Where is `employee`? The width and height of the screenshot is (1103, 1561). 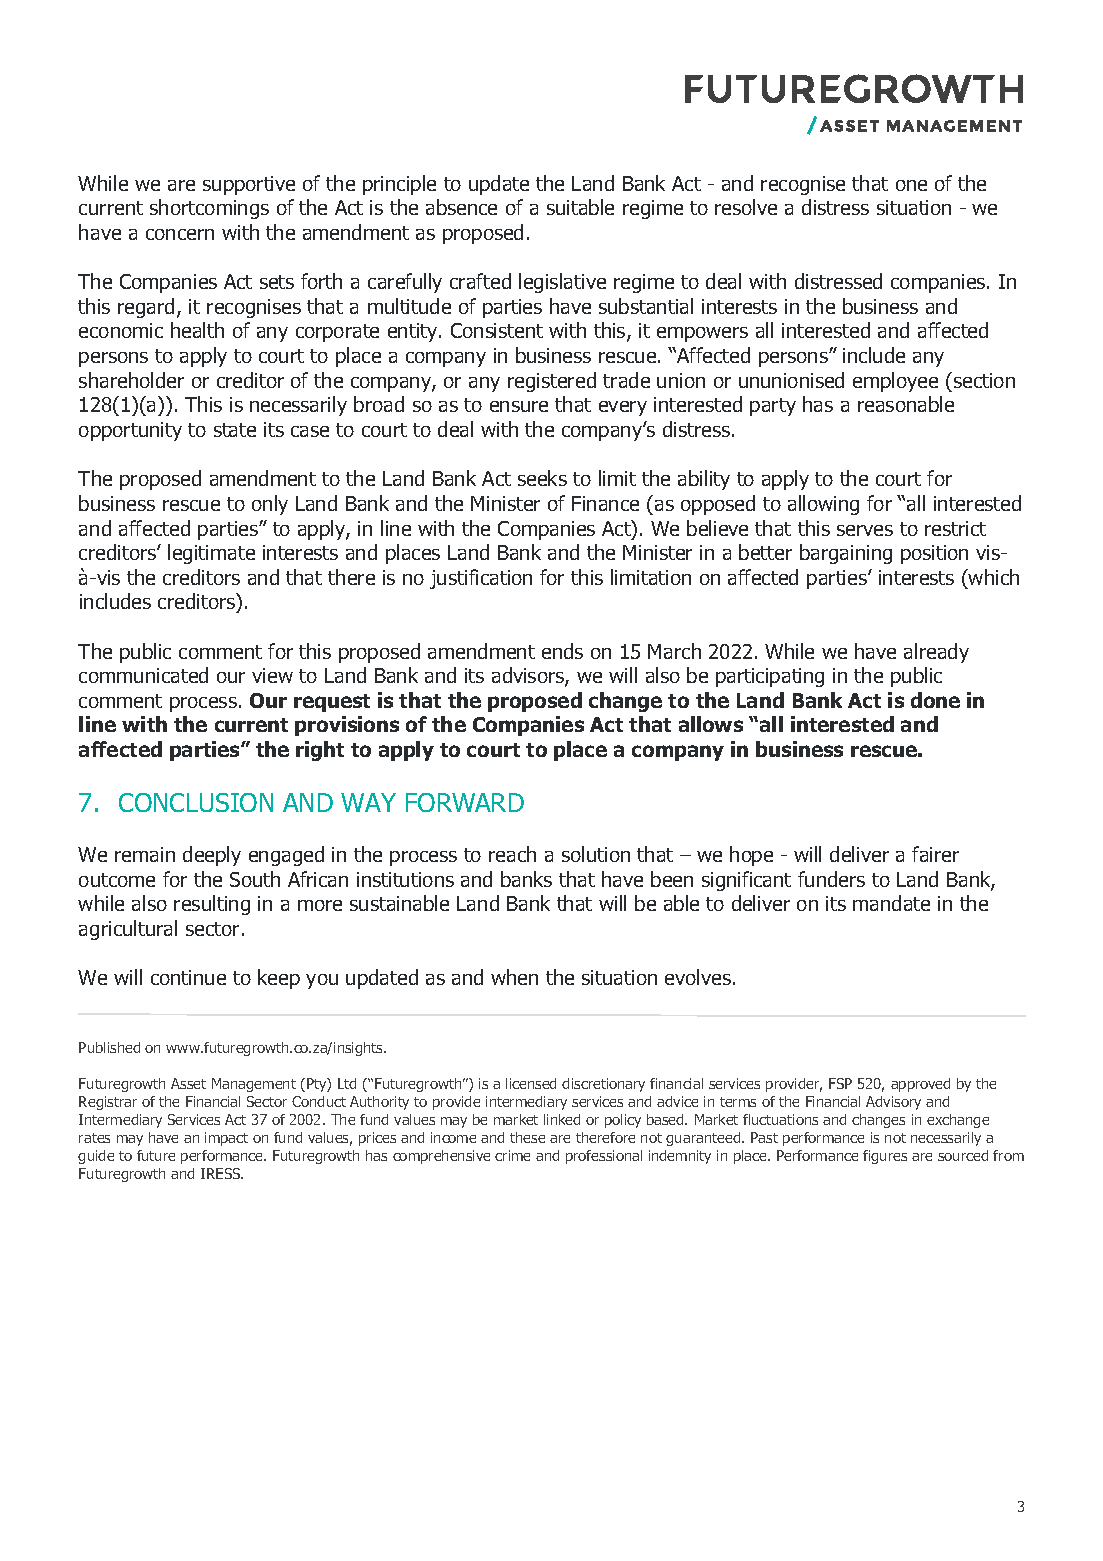
employee is located at coordinates (895, 382).
